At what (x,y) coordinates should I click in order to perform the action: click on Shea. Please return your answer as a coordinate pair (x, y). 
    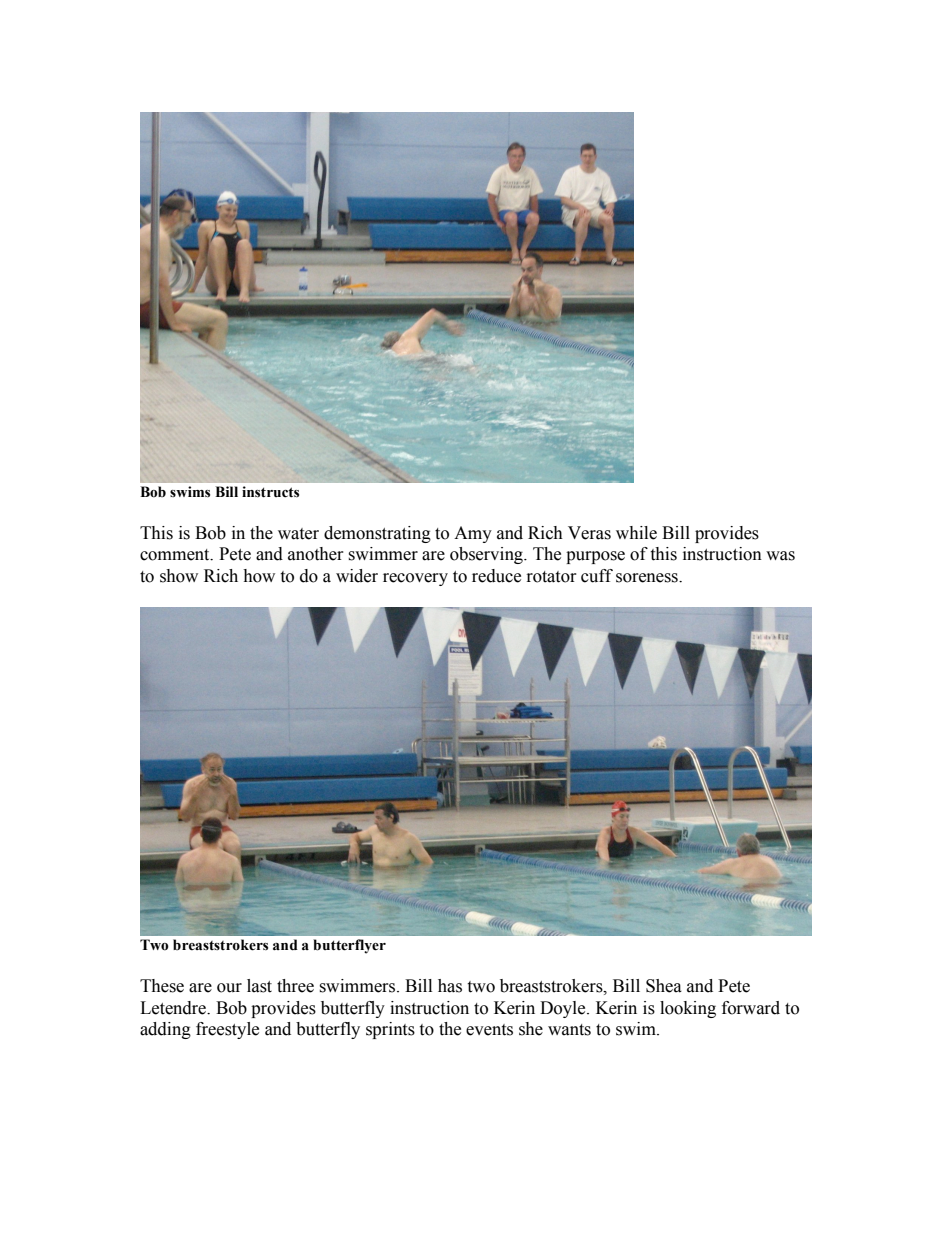
    Looking at the image, I should click on (664, 986).
